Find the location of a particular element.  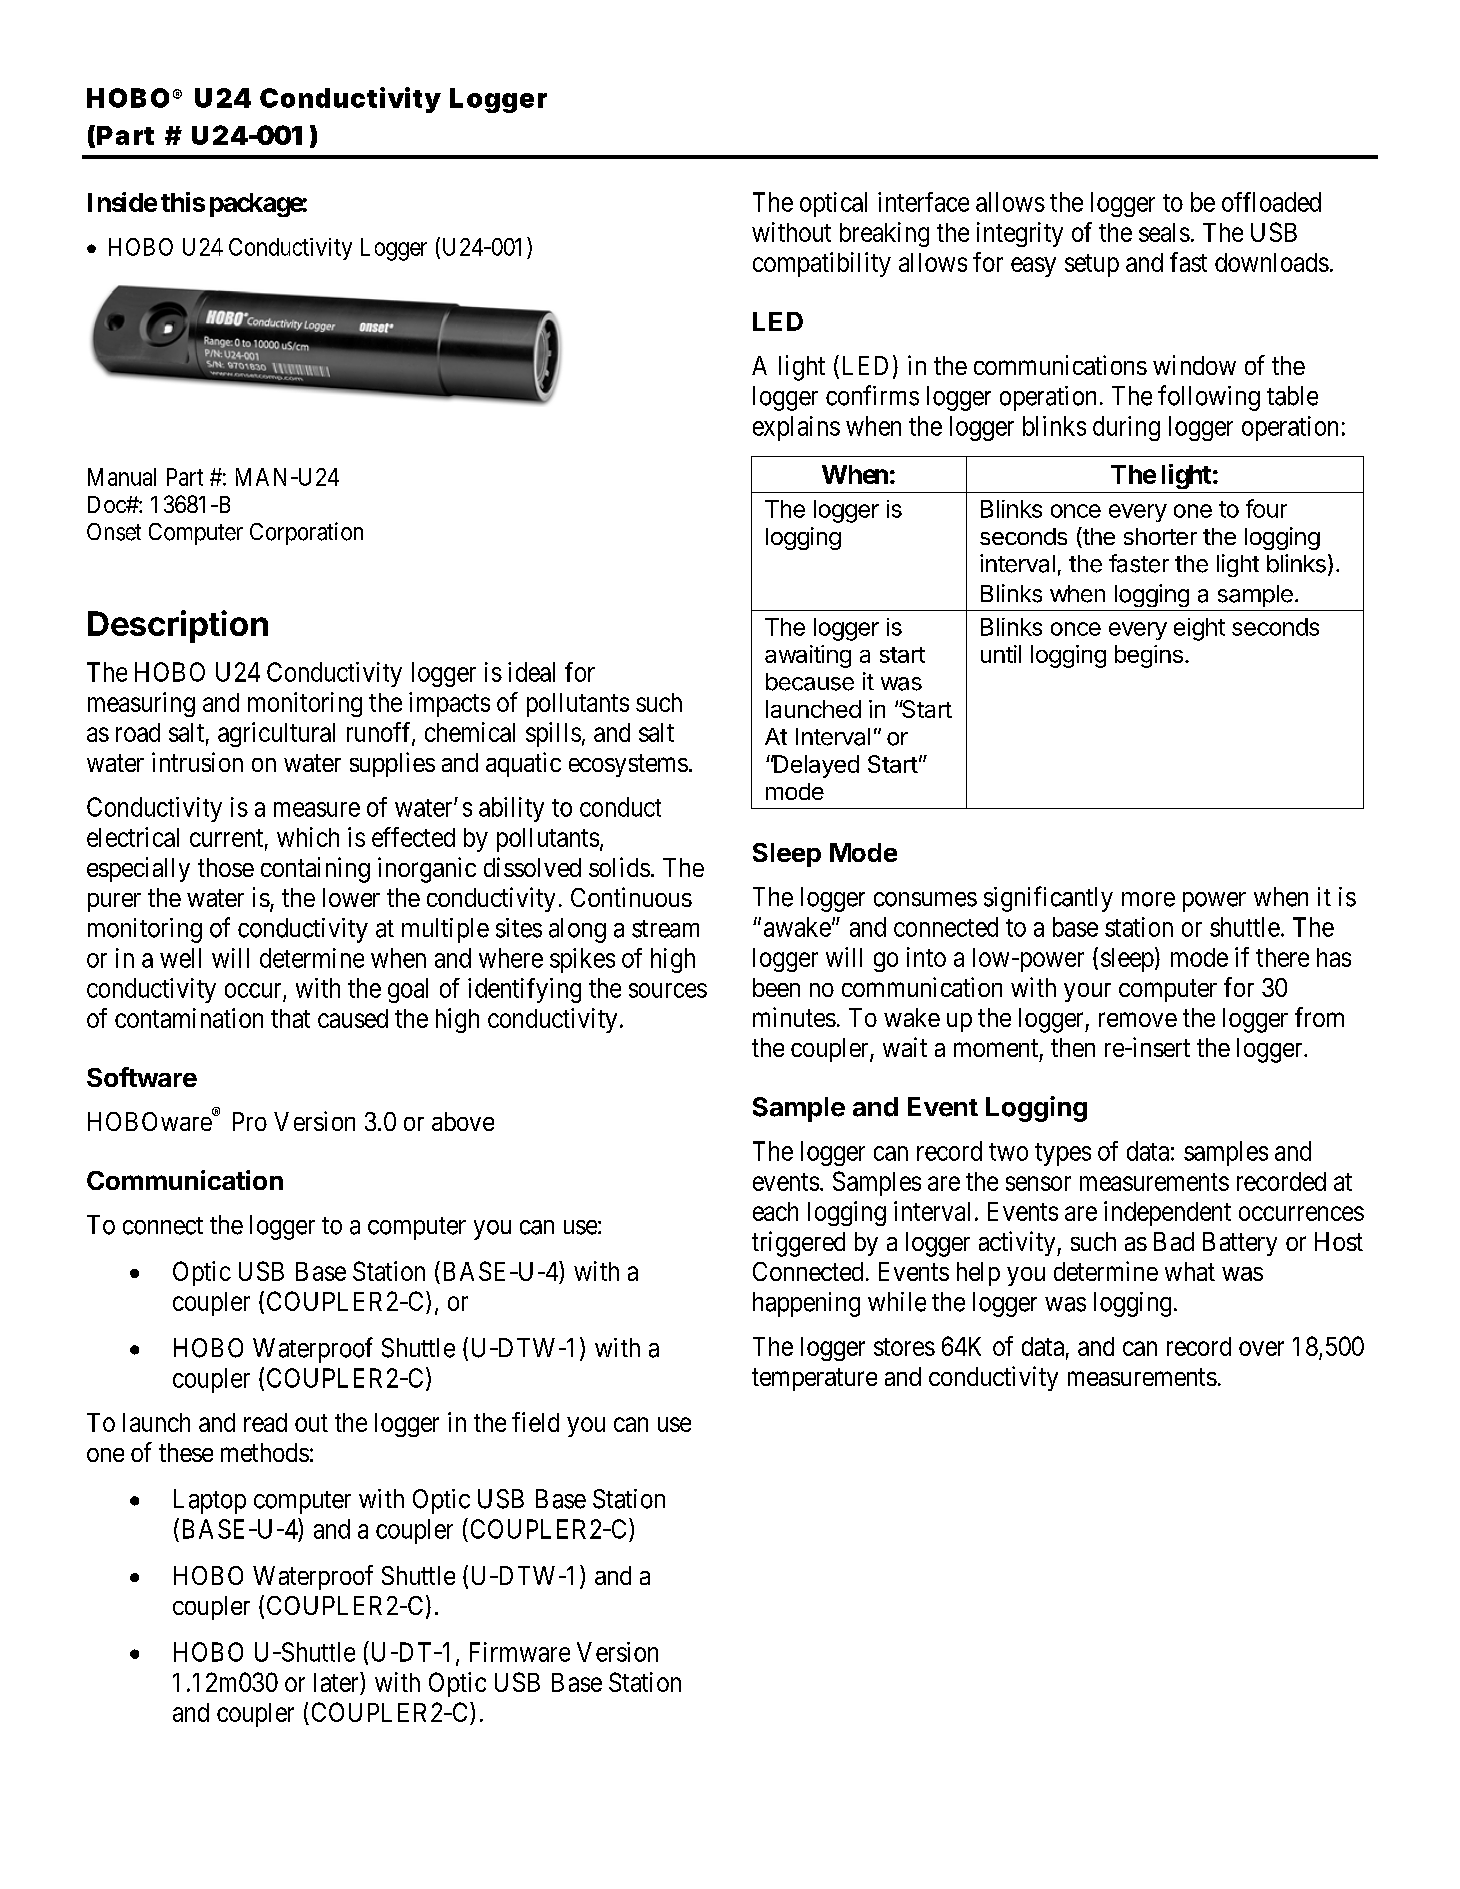

begins is located at coordinates (1149, 656).
